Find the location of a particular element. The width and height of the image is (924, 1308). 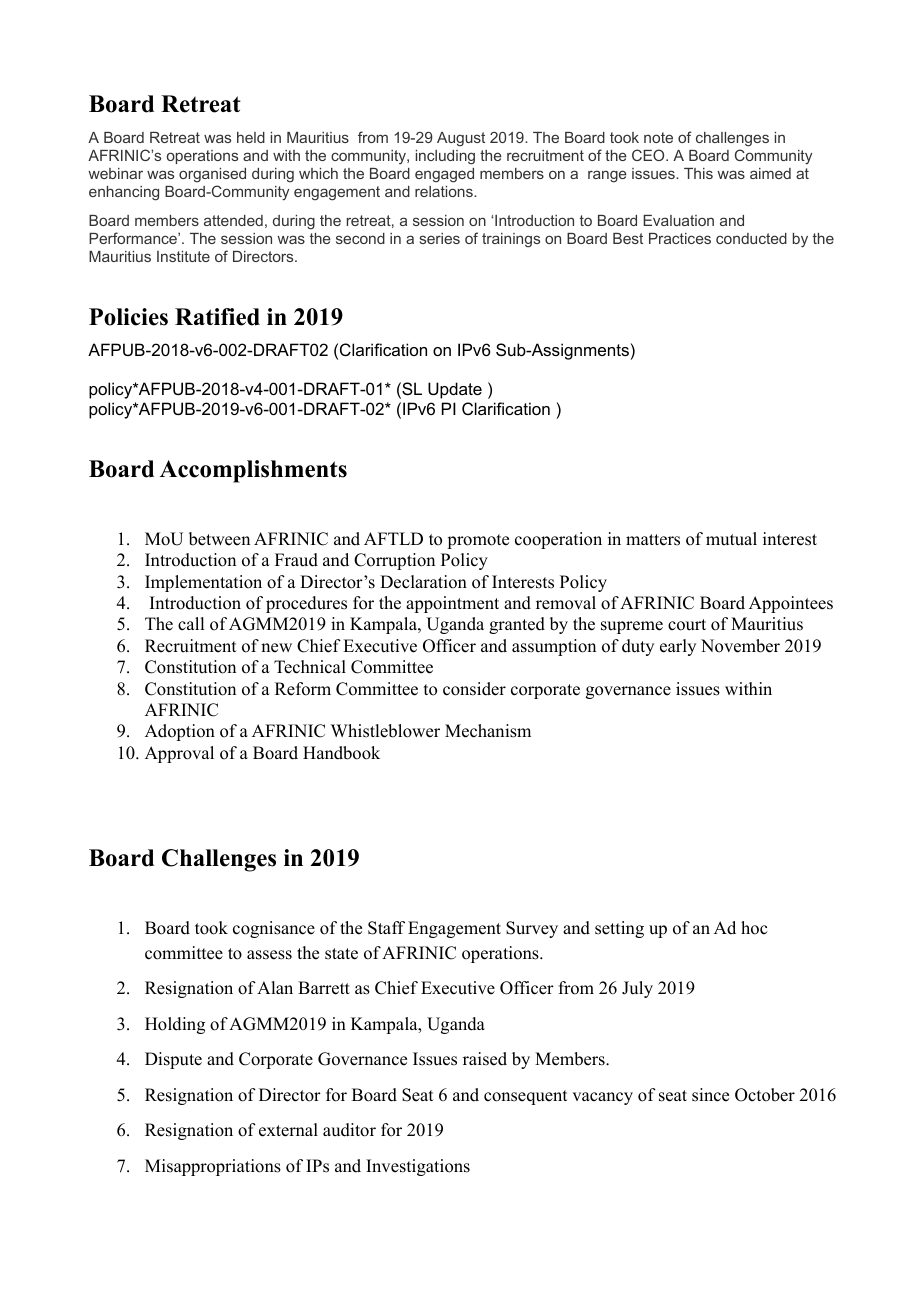

call is located at coordinates (191, 624).
